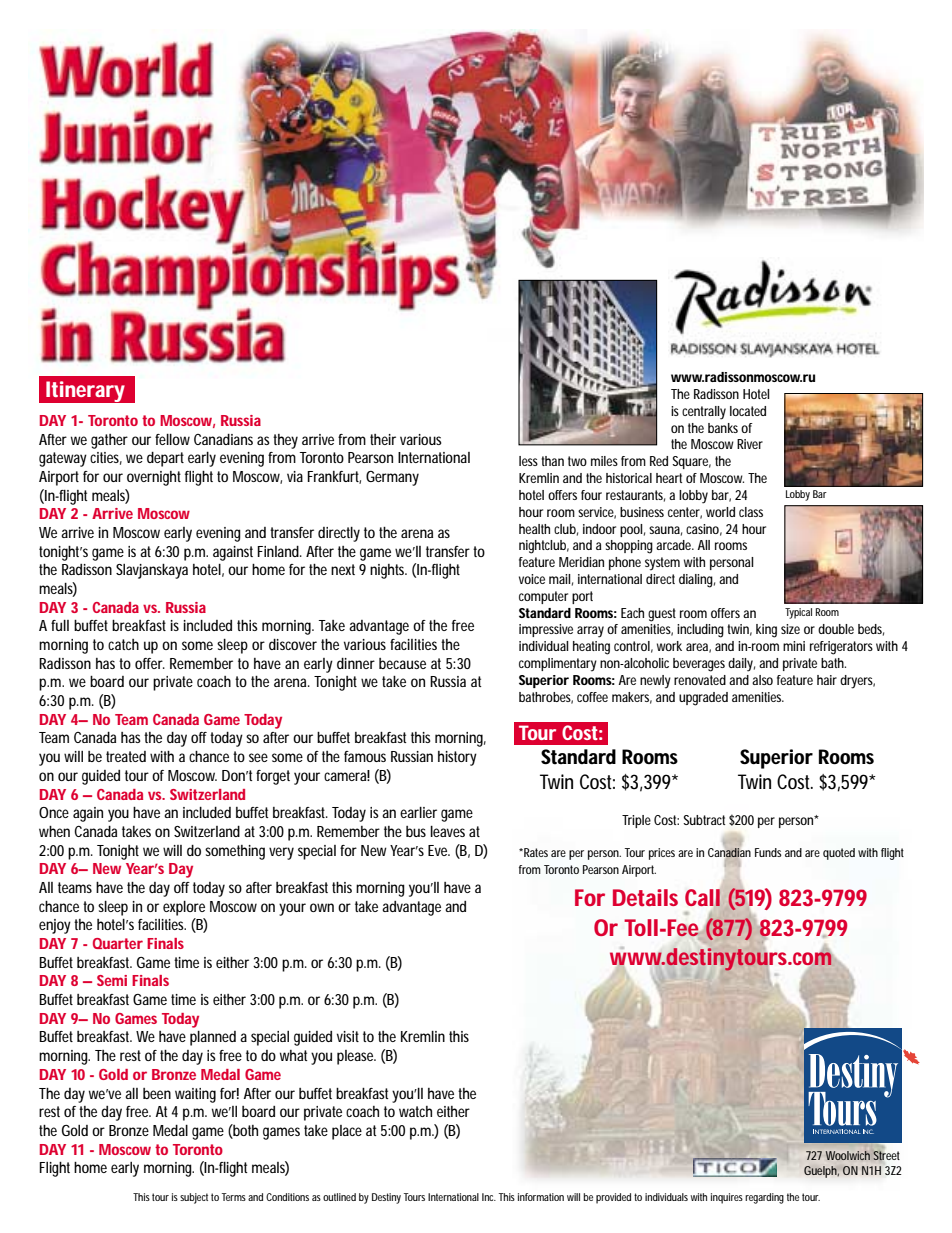 Image resolution: width=952 pixels, height=1233 pixels. I want to click on subject, so click(194, 1198).
